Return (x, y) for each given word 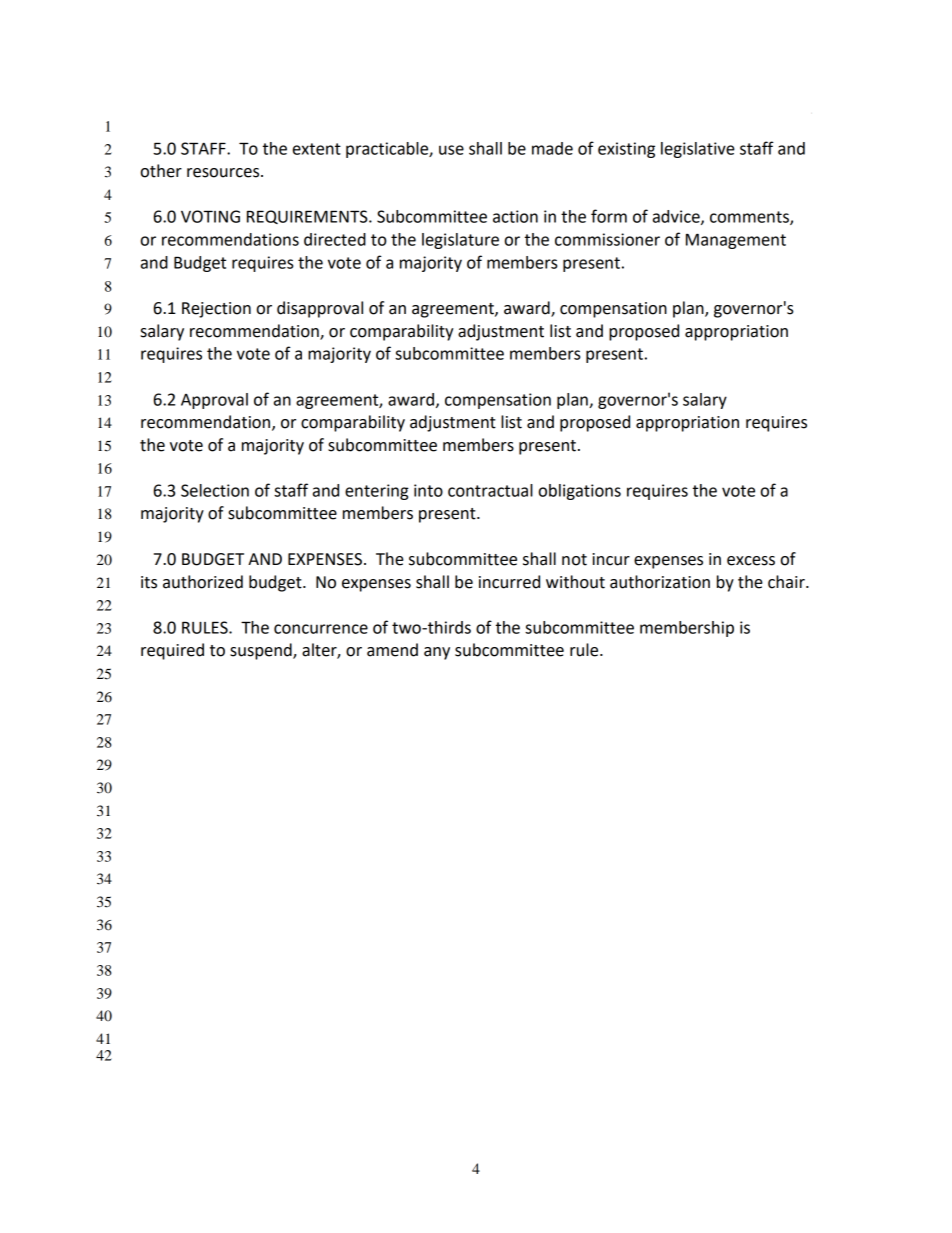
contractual (490, 490)
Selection (215, 490)
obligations (580, 492)
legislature (460, 241)
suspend (262, 651)
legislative (698, 150)
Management (736, 241)
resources (224, 173)
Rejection (216, 310)
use (451, 150)
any (437, 653)
